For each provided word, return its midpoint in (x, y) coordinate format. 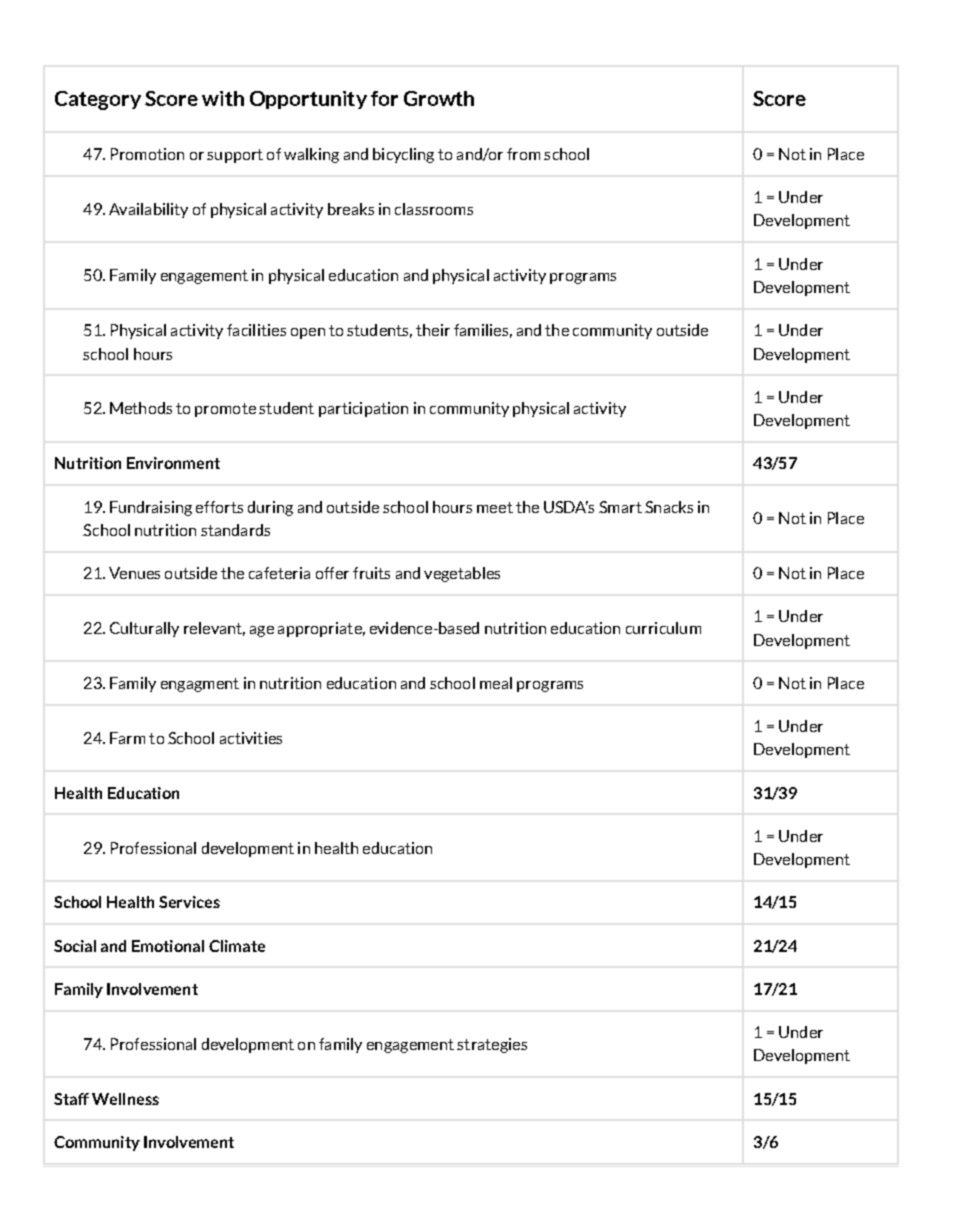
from (523, 154)
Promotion (147, 154)
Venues (134, 573)
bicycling (403, 155)
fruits (371, 573)
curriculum (663, 628)
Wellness (125, 1099)
